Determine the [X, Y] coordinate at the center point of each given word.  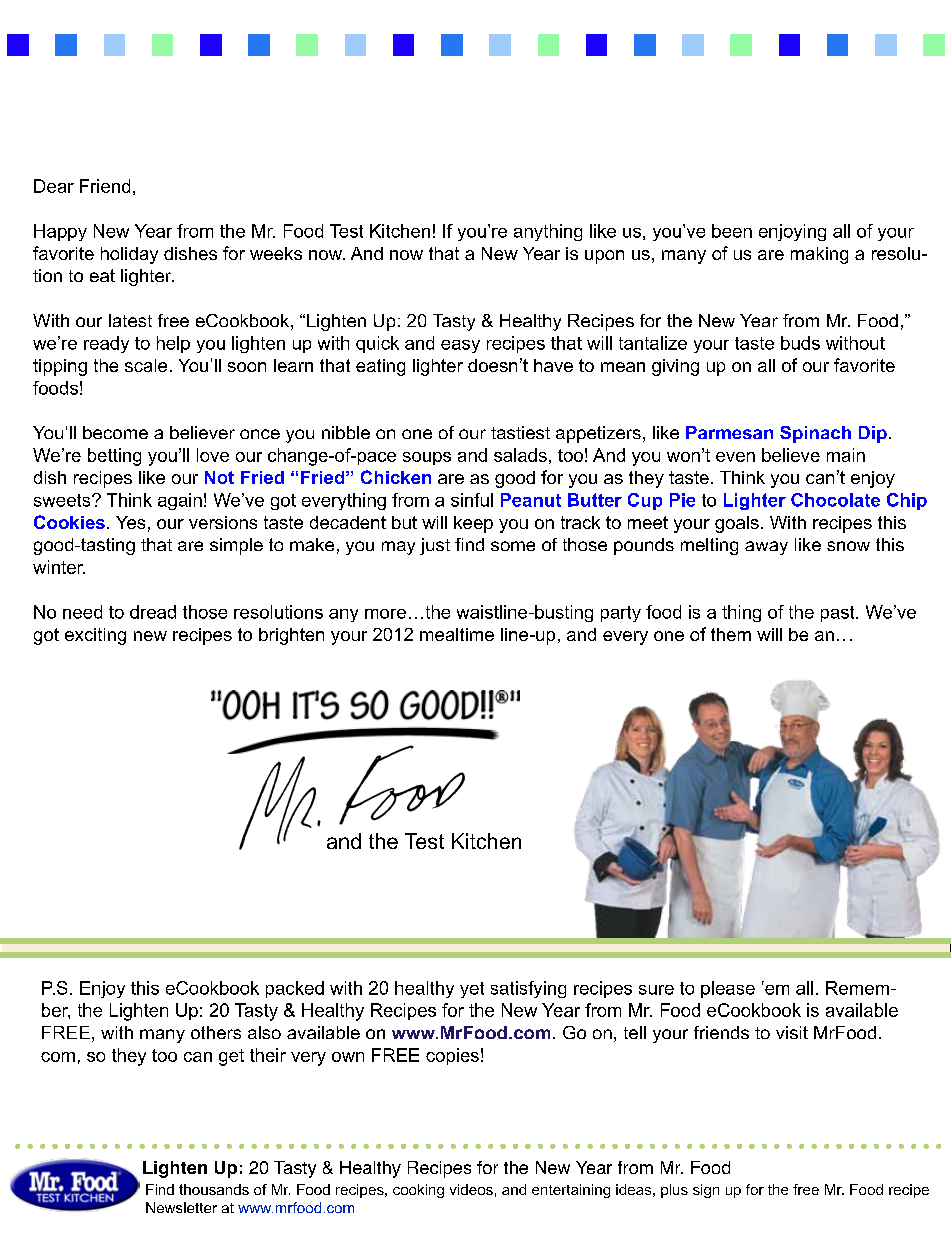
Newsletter [181, 1207]
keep [473, 524]
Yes [130, 522]
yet [472, 990]
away [766, 548]
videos [471, 1189]
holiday [129, 255]
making [819, 255]
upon [604, 257]
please [728, 989]
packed [295, 989]
